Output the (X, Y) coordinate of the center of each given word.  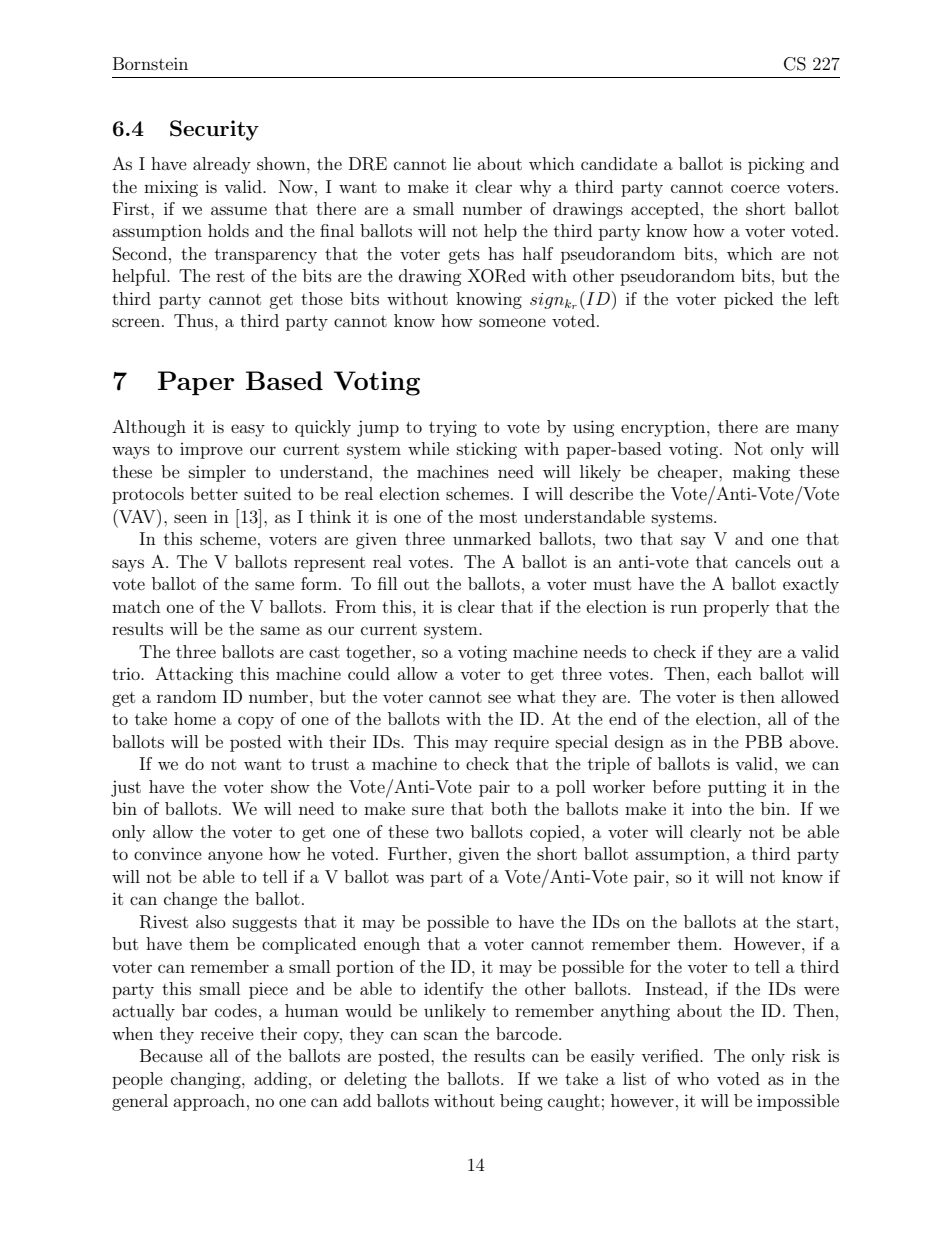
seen (190, 518)
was (409, 878)
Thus (195, 320)
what (536, 696)
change (190, 900)
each (735, 673)
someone (512, 322)
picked (748, 300)
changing (207, 1080)
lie (462, 163)
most (498, 517)
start (815, 922)
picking (776, 165)
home (195, 718)
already (222, 165)
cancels (763, 561)
